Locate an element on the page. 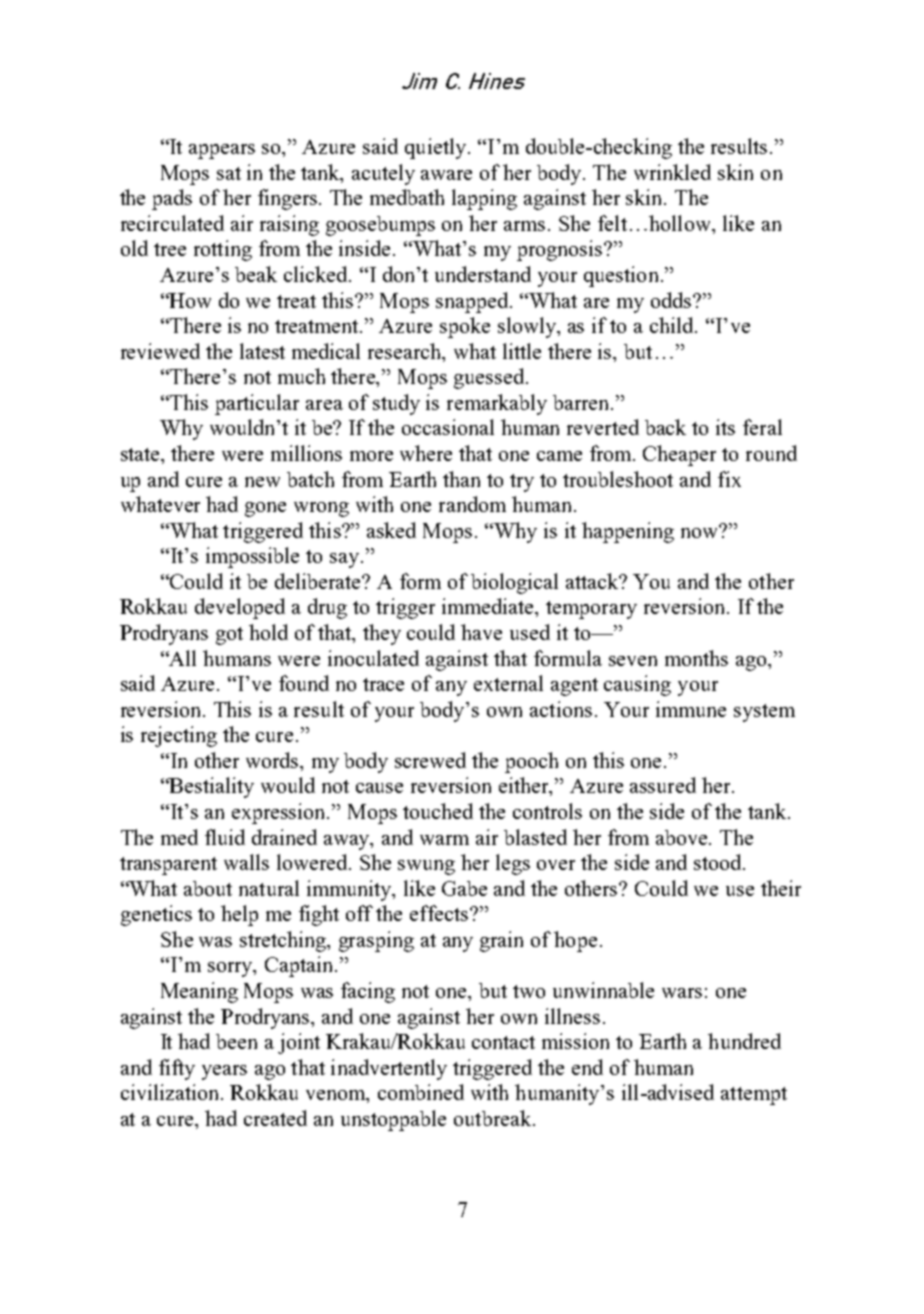  wrinkled is located at coordinates (672, 172).
